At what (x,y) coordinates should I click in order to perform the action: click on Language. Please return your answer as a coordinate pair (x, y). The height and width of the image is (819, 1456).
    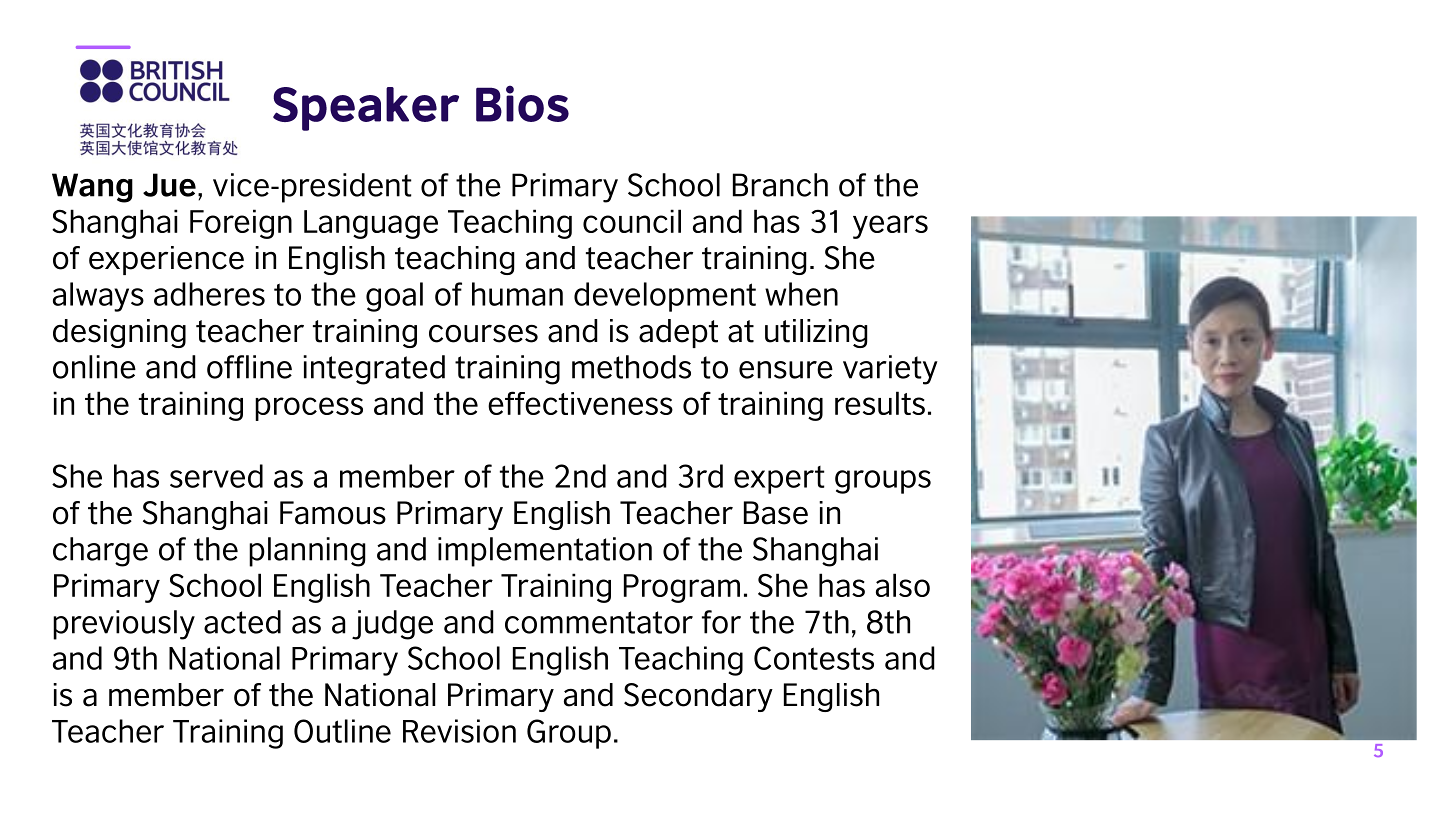
    Looking at the image, I should click on (371, 224).
